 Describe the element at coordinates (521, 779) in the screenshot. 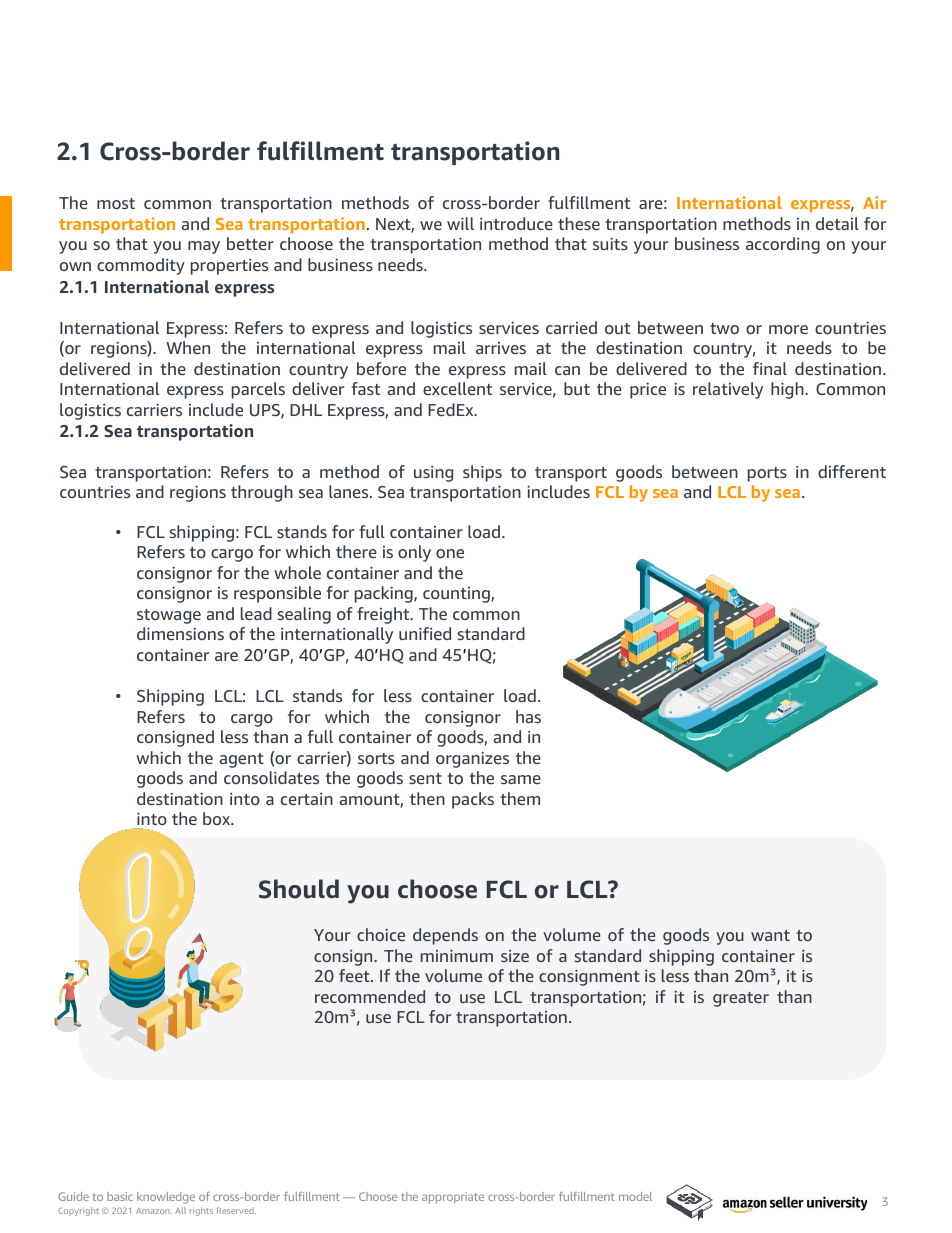

I see `same` at that location.
